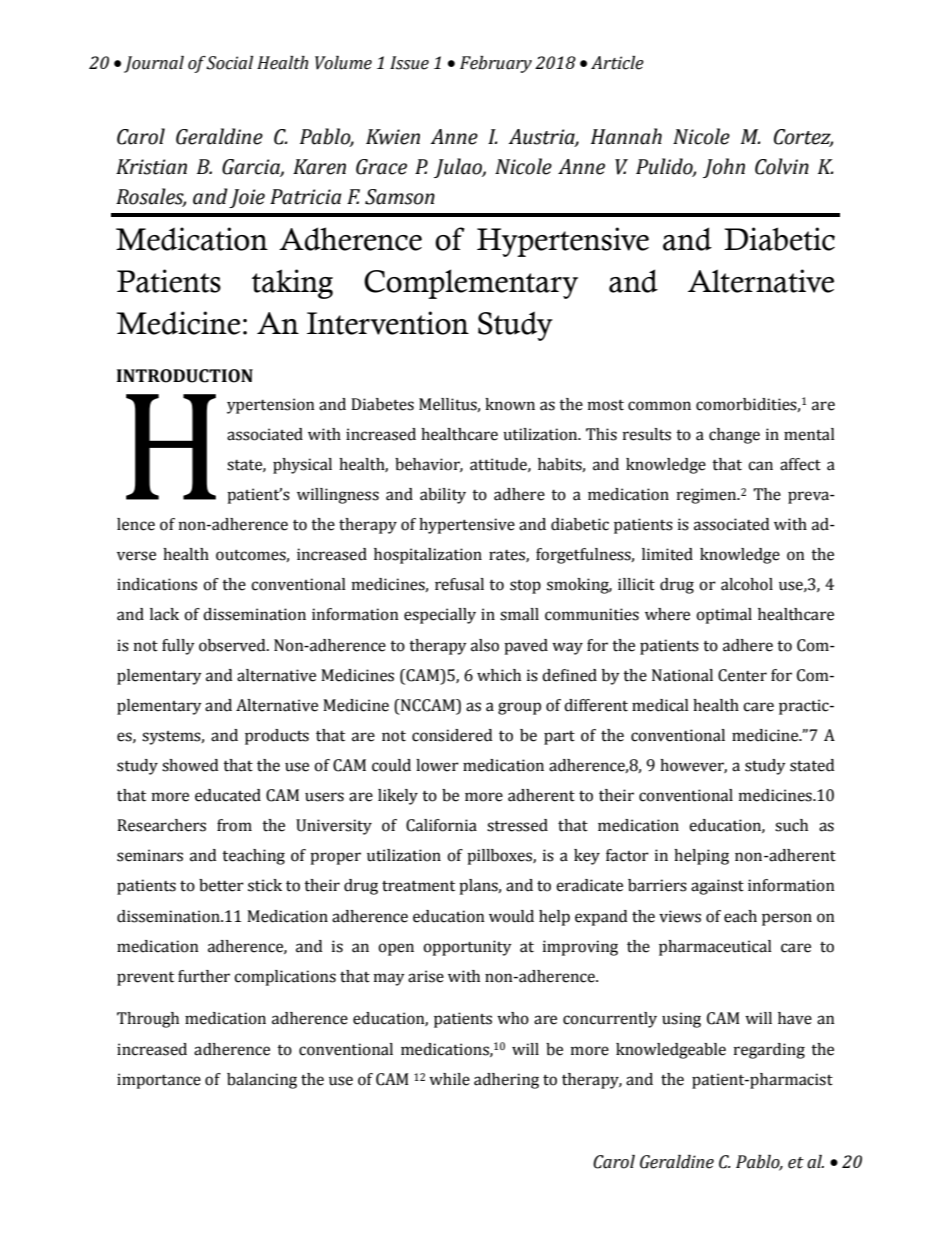 The image size is (952, 1233). What do you see at coordinates (449, 1079) in the screenshot?
I see `while` at bounding box center [449, 1079].
